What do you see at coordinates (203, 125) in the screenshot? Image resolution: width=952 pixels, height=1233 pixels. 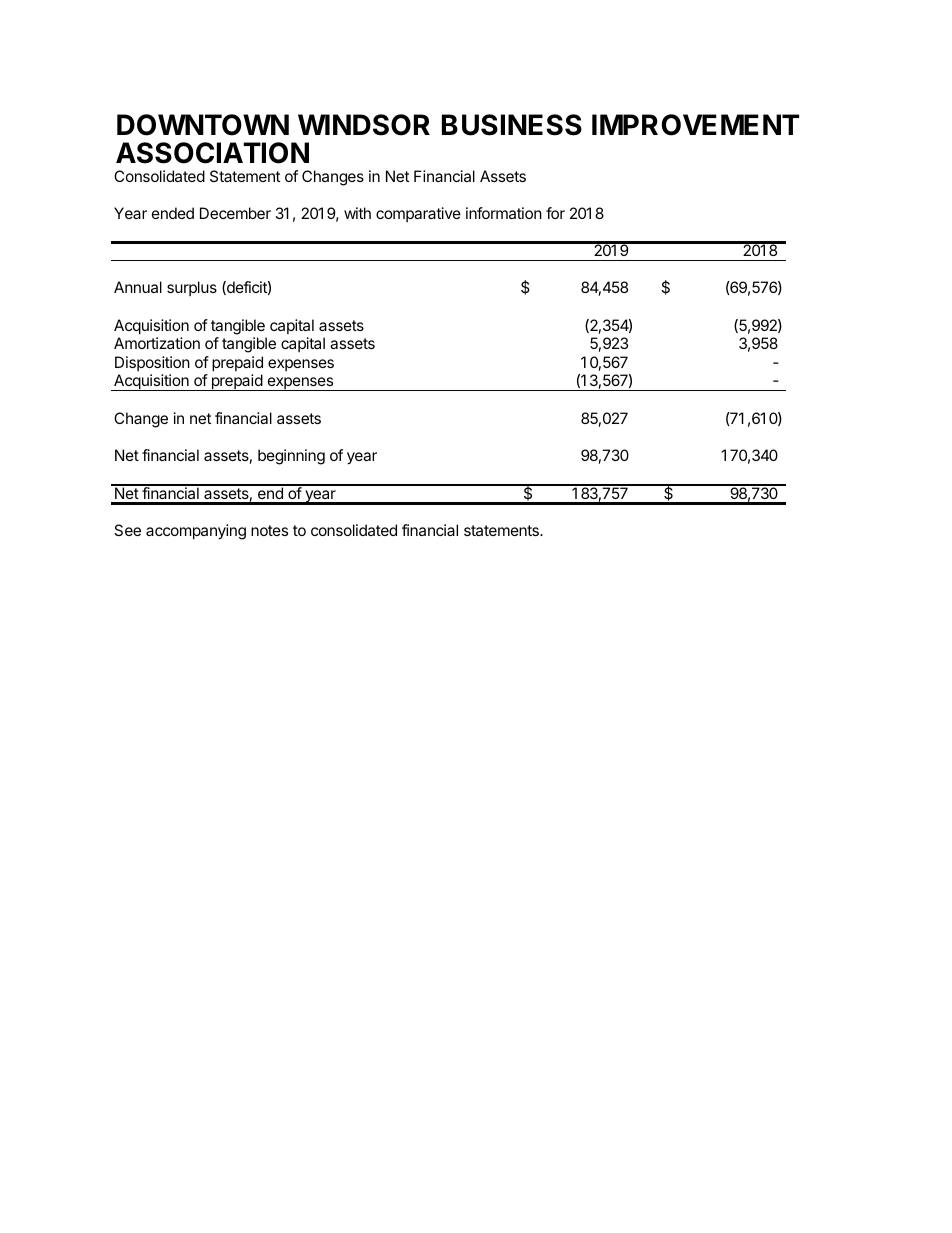 I see `DOWNTOWN` at bounding box center [203, 125].
